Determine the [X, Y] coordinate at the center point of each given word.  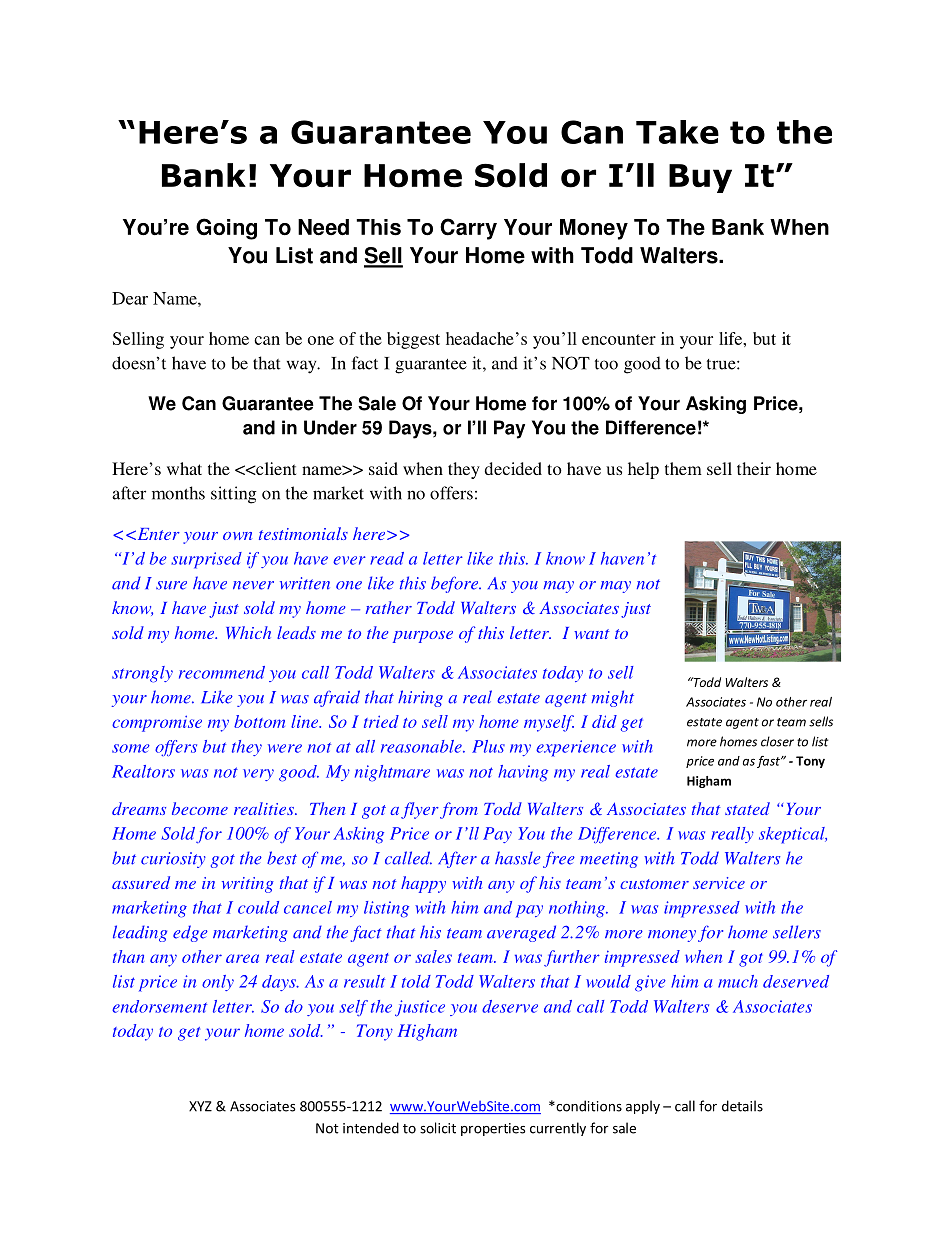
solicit [438, 1128]
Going [226, 229]
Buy [700, 178]
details [742, 1106]
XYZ [200, 1106]
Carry [468, 229]
